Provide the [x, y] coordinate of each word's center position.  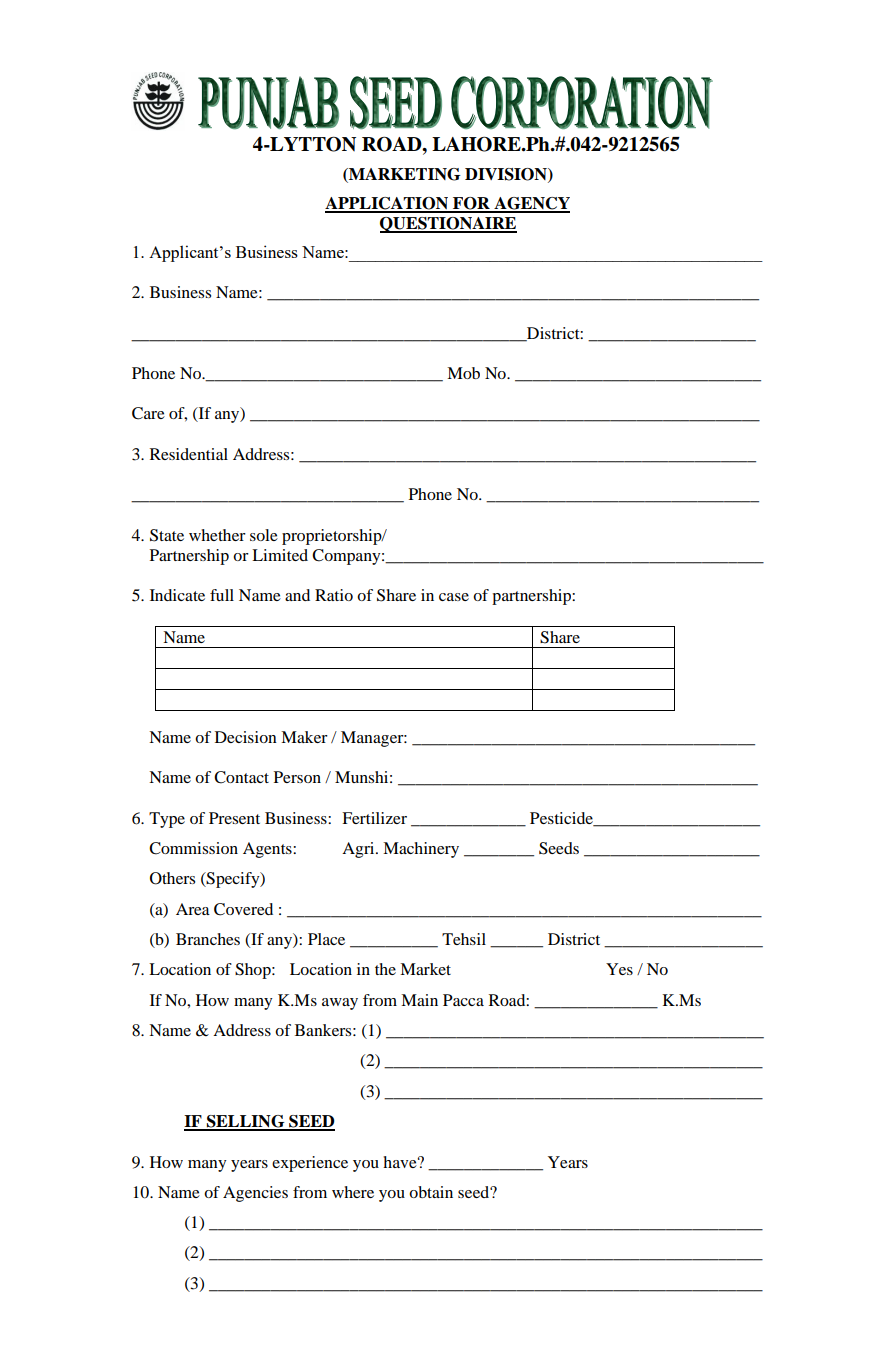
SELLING [246, 1122]
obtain [431, 1192]
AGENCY [531, 204]
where [353, 1192]
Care [148, 413]
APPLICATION [388, 204]
